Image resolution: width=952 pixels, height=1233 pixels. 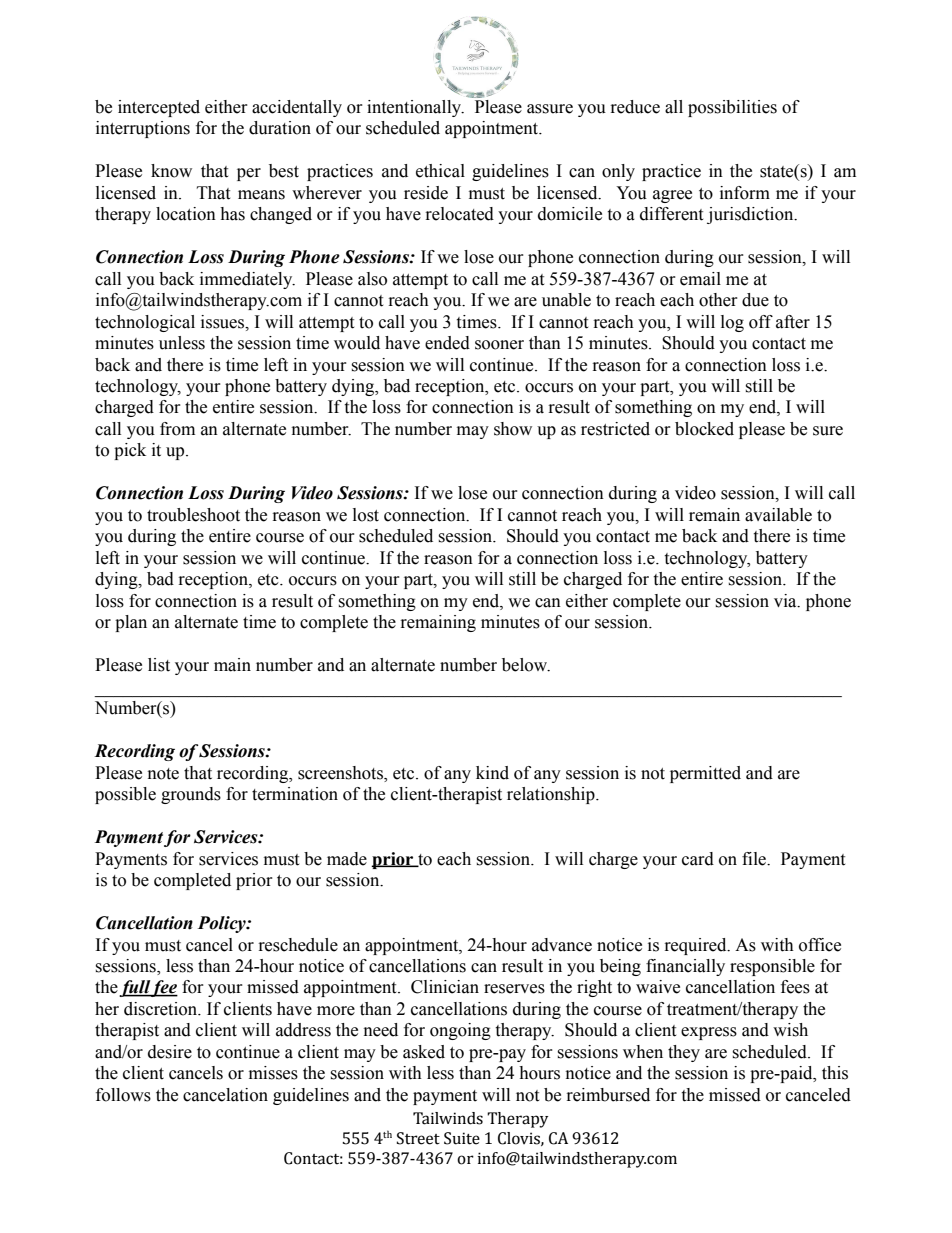 I want to click on this, so click(x=835, y=1073).
